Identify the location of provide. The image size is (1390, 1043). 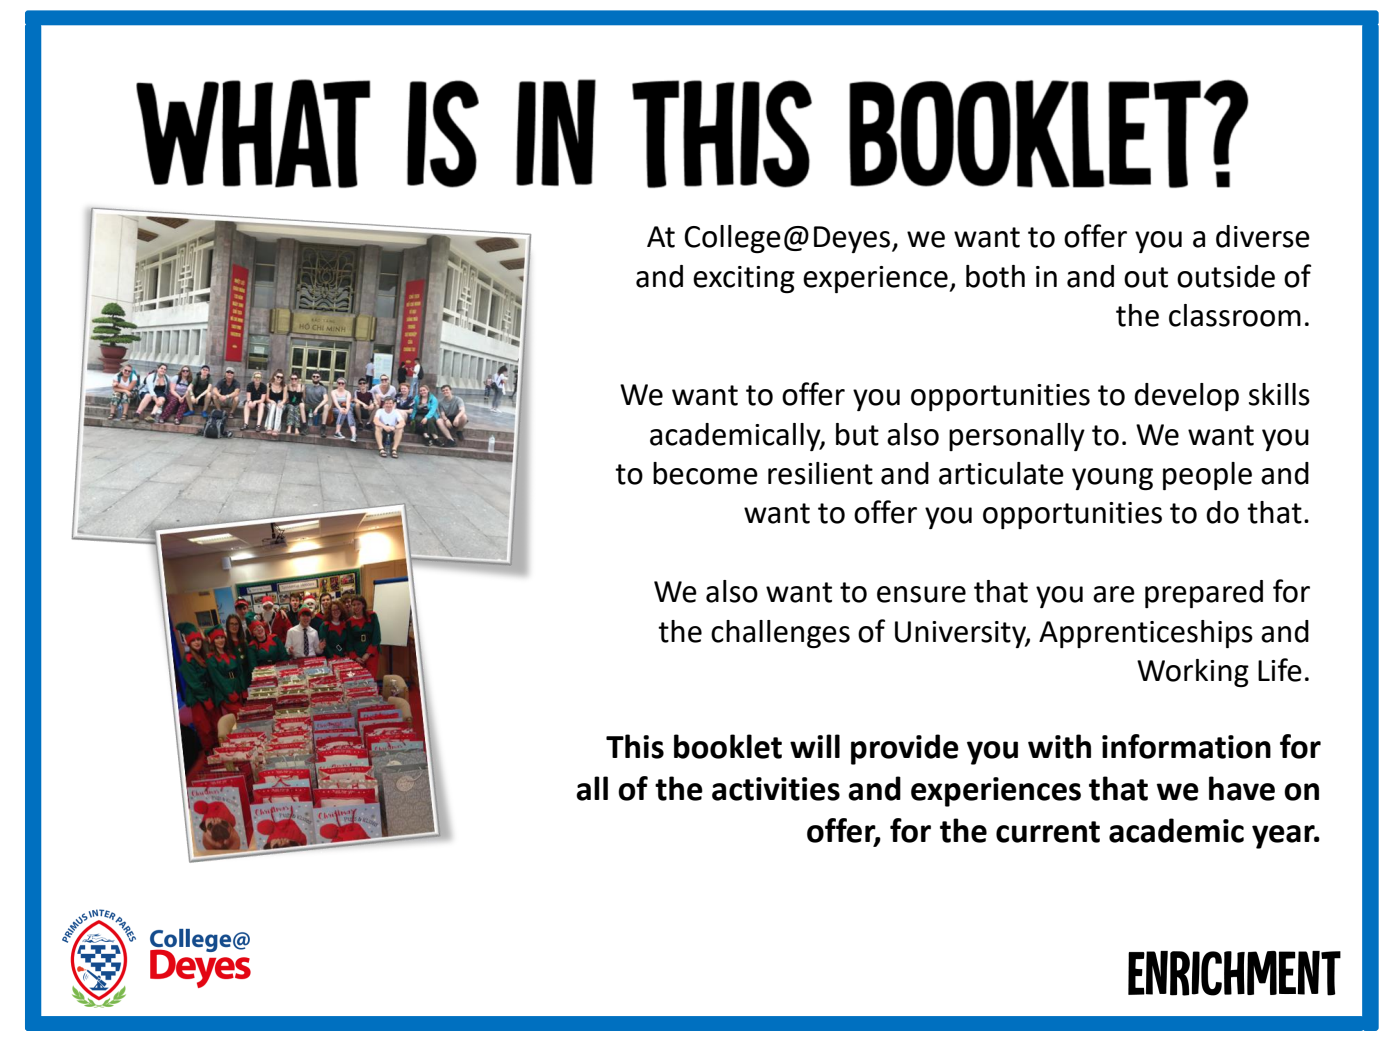
(905, 749).
